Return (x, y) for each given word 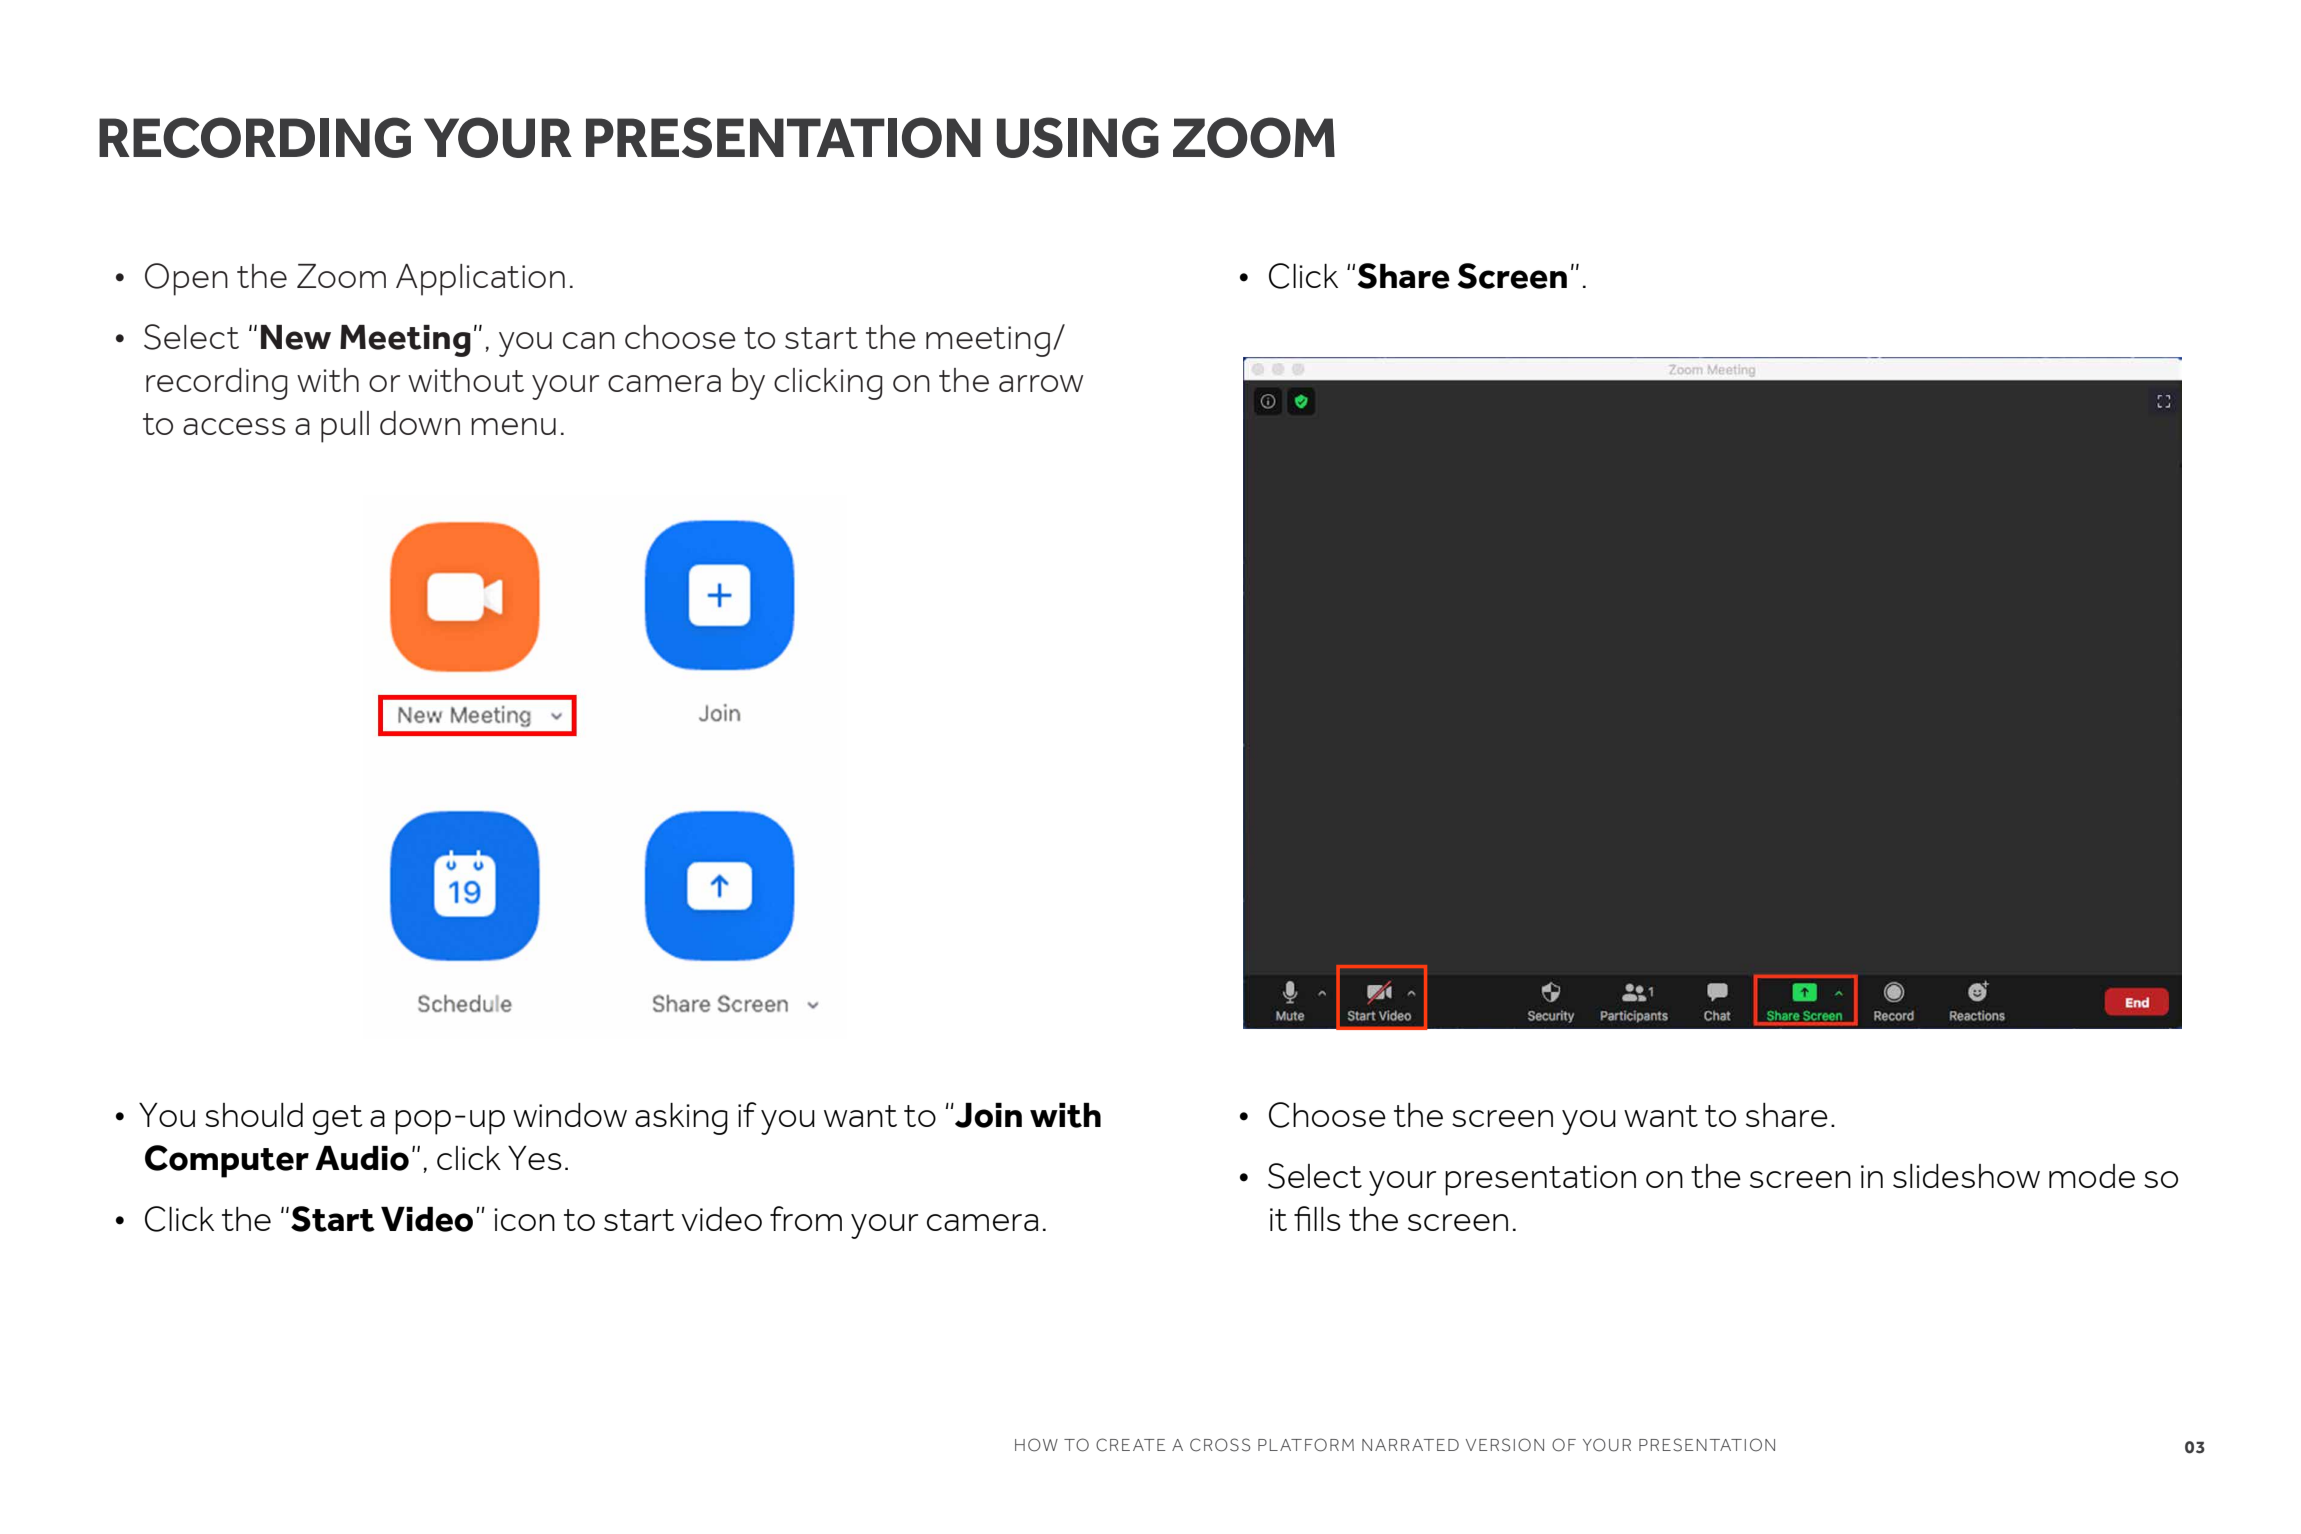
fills (1317, 1218)
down (420, 423)
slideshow (1966, 1176)
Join (987, 1115)
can (589, 340)
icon (524, 1219)
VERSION (1505, 1445)
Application (480, 280)
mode (2092, 1176)
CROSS (1220, 1445)
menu (513, 426)
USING (1078, 137)
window (570, 1115)
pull (345, 427)
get (338, 1120)
